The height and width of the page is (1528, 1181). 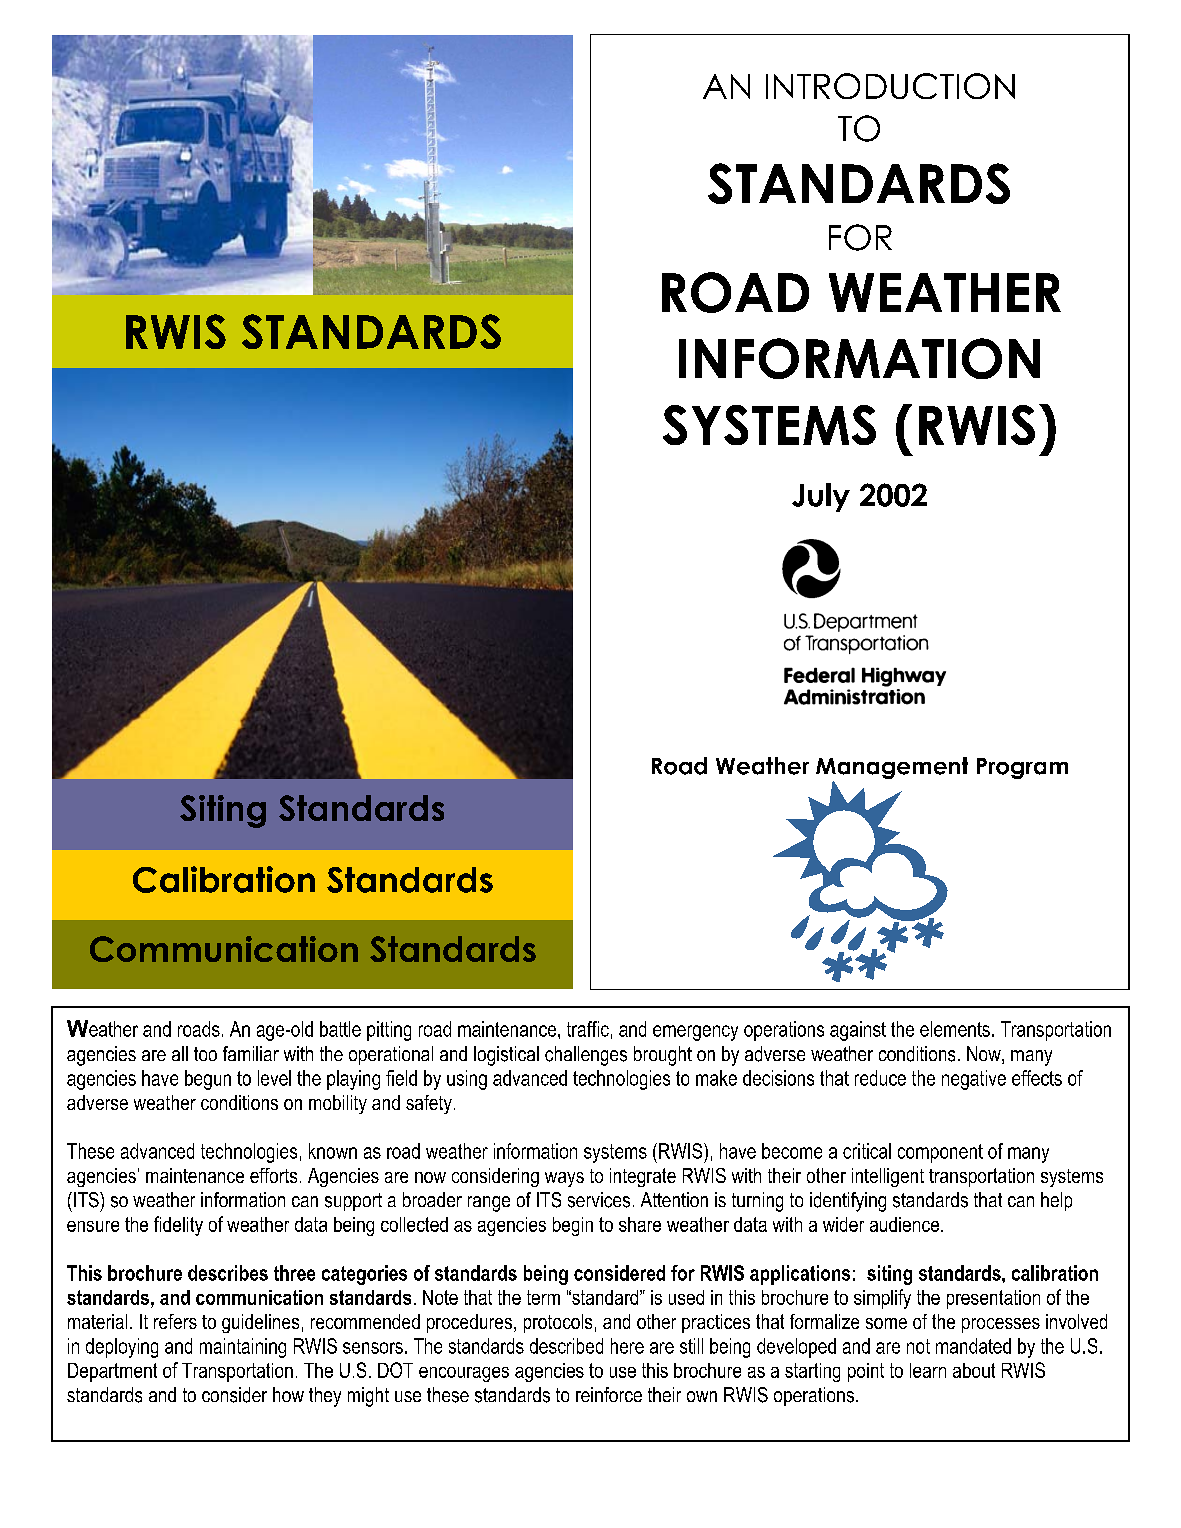 What do you see at coordinates (890, 86) in the page?
I see `INTRODUCTION` at bounding box center [890, 86].
